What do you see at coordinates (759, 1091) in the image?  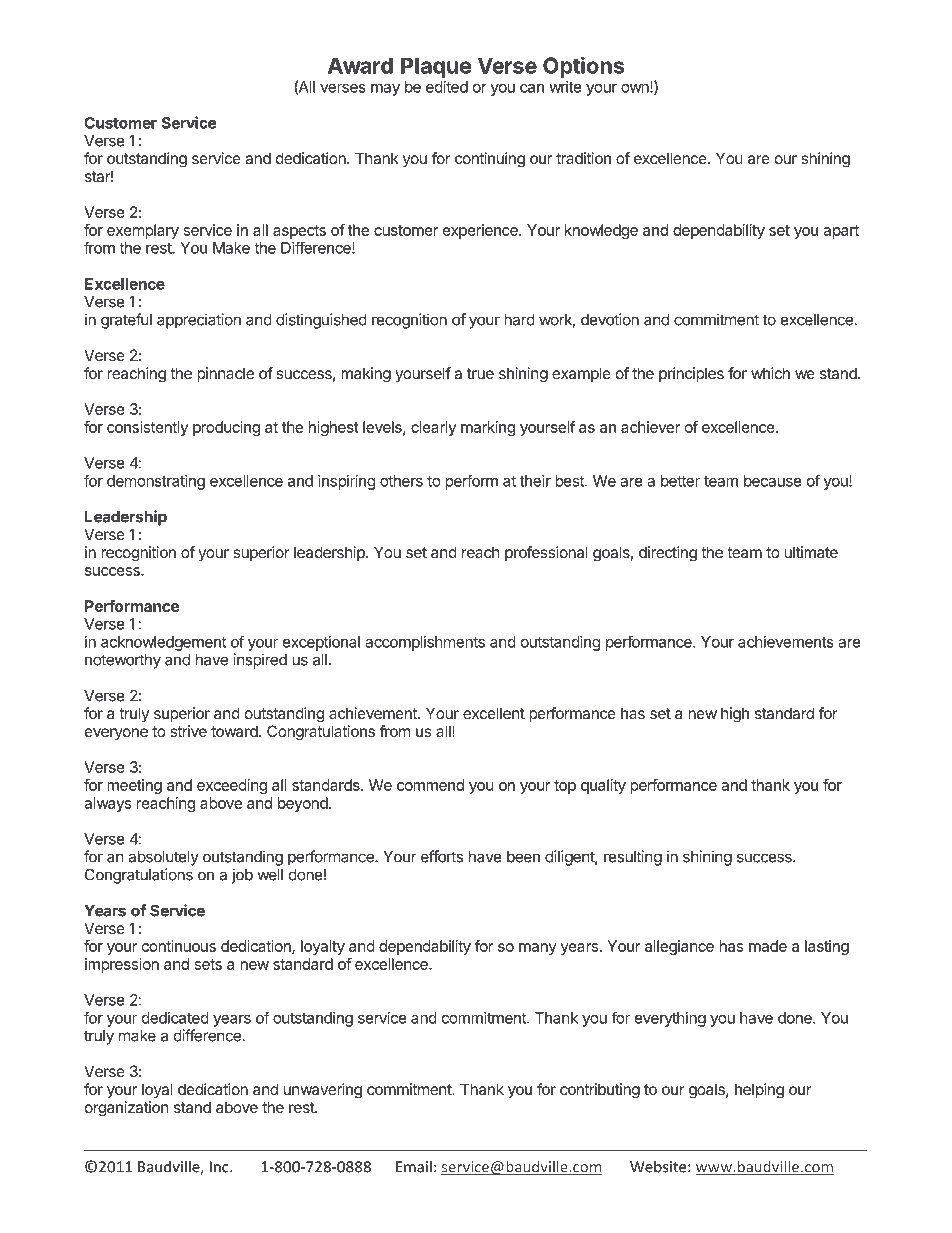 I see `helping` at bounding box center [759, 1091].
